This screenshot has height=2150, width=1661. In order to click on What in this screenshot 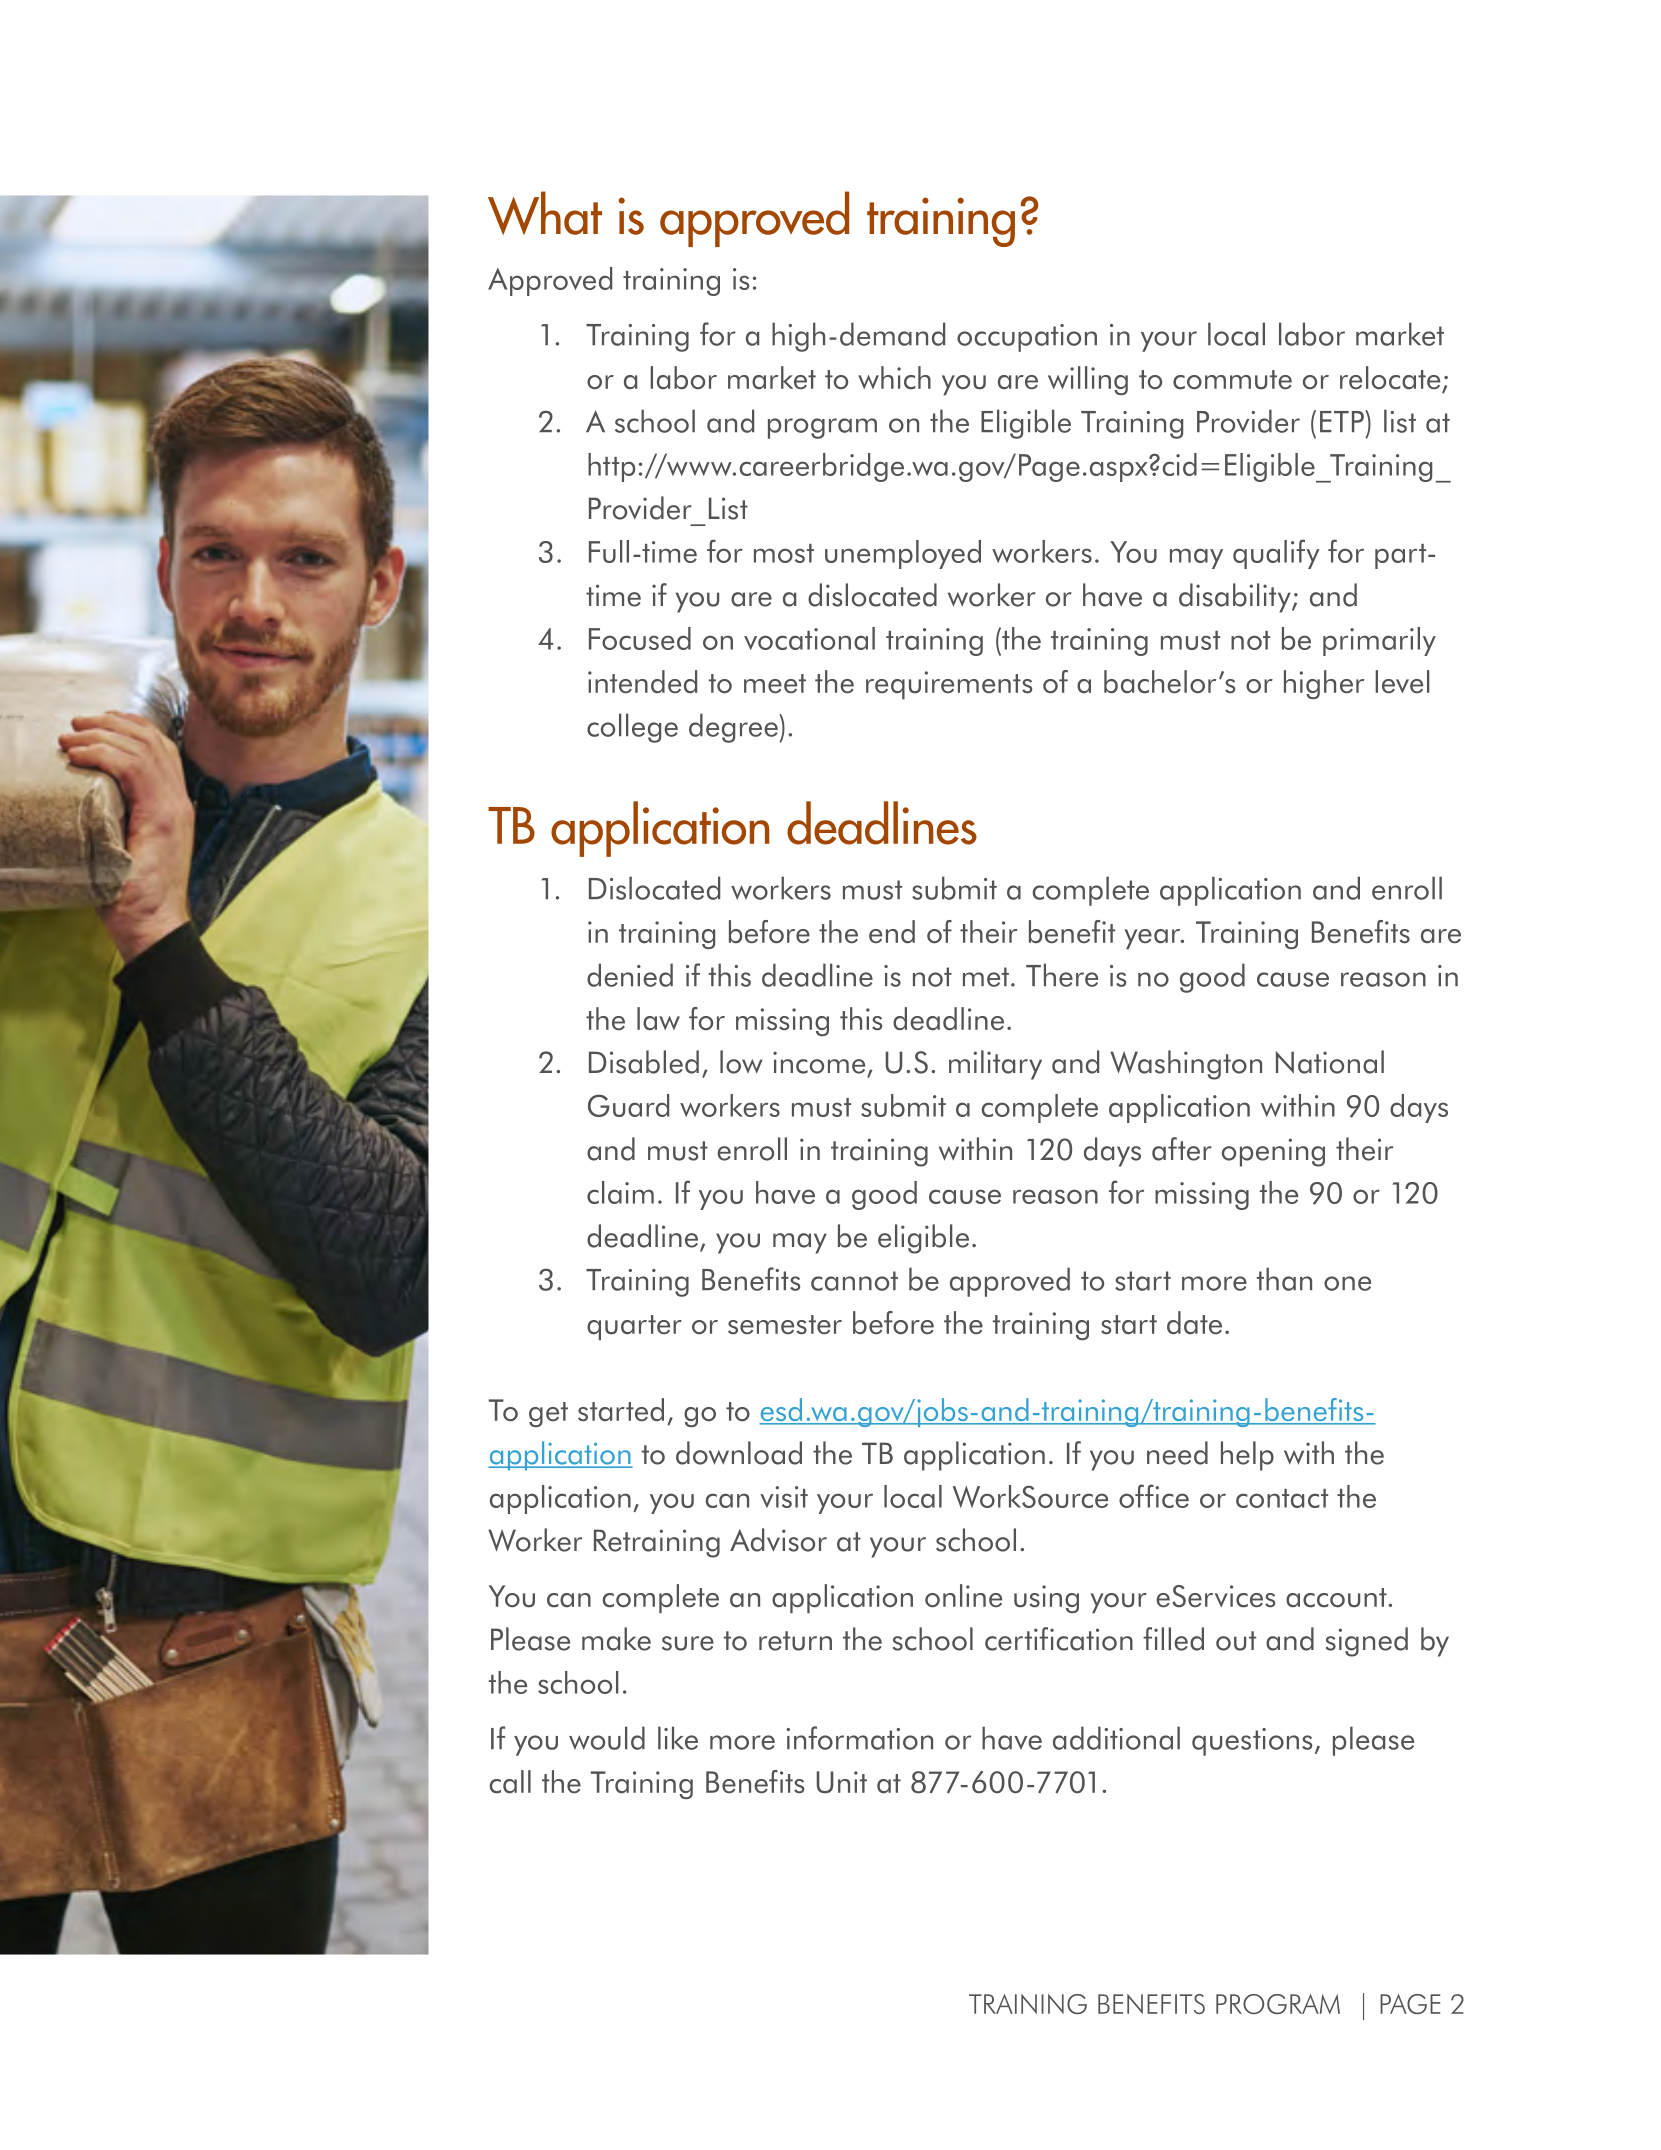, I will do `click(545, 213)`.
